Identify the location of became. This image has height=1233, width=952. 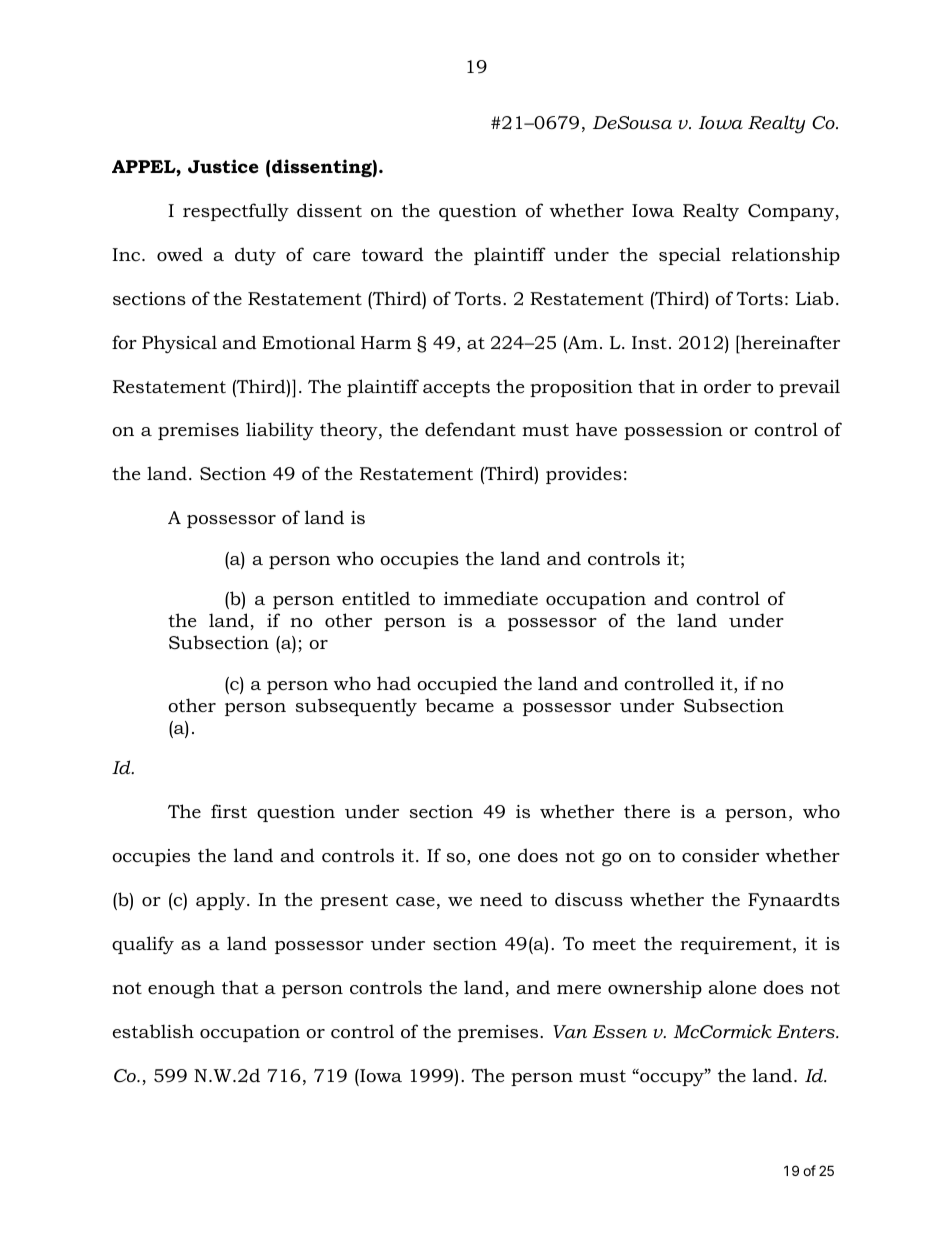
(459, 705).
